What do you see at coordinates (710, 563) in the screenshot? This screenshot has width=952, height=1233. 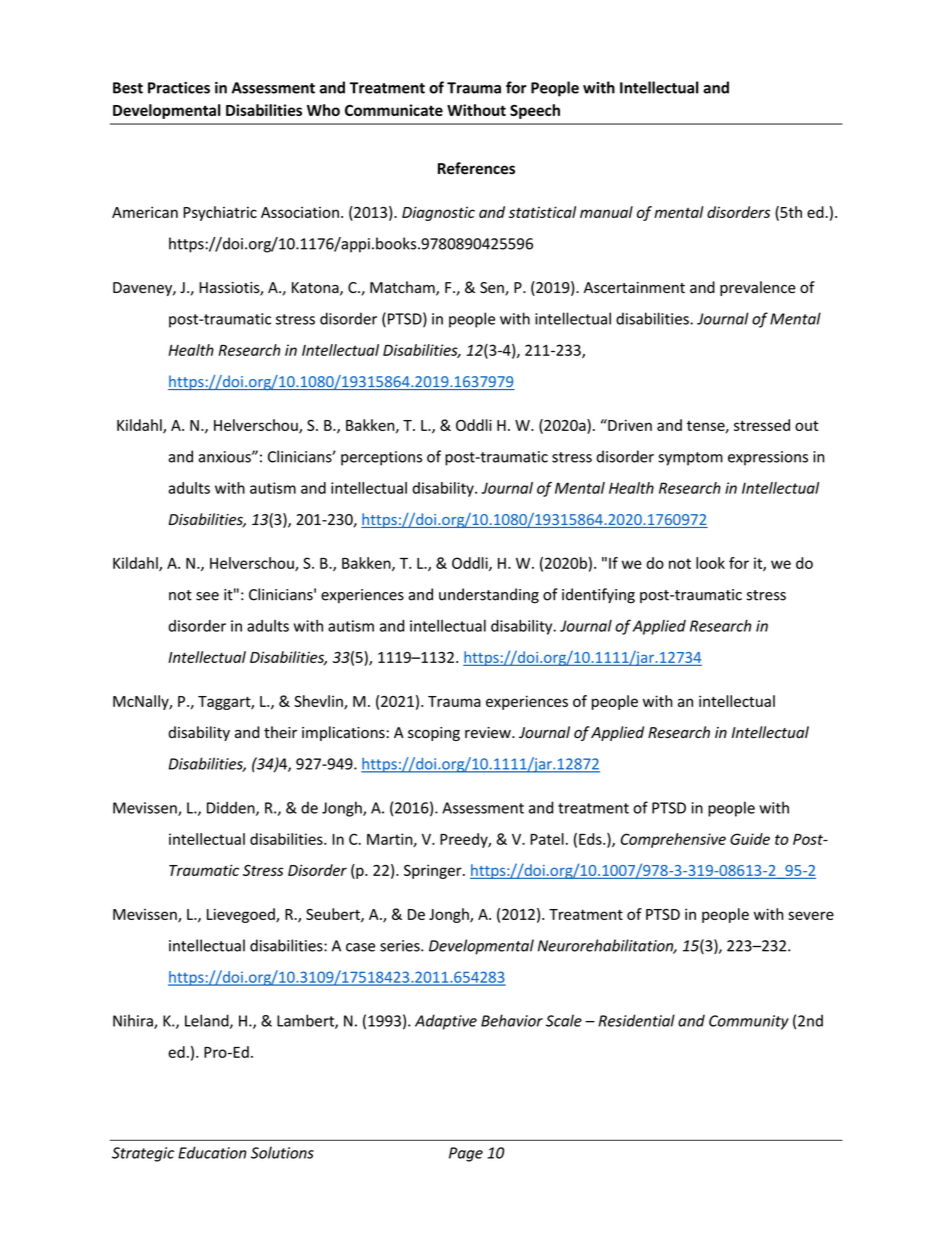 I see `look` at bounding box center [710, 563].
